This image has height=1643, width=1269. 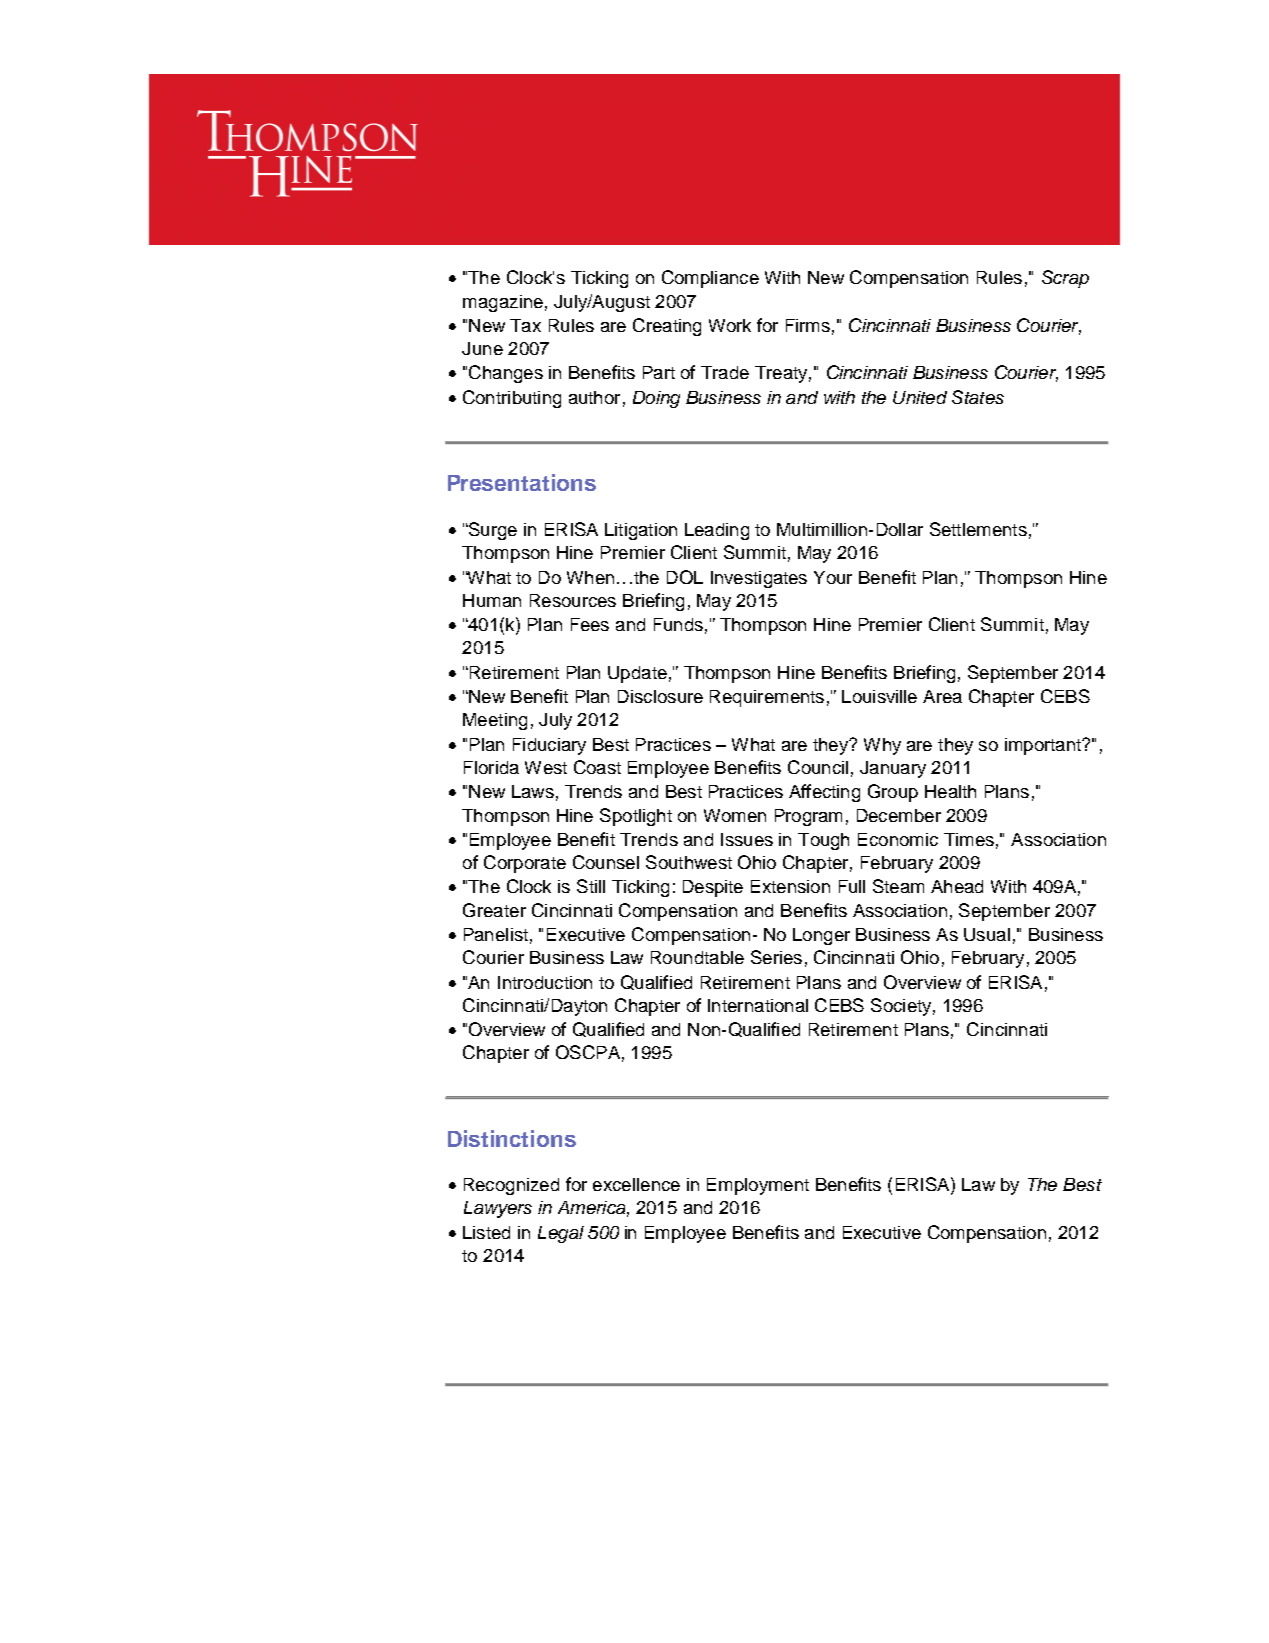 I want to click on Settlements, so click(x=978, y=529).
